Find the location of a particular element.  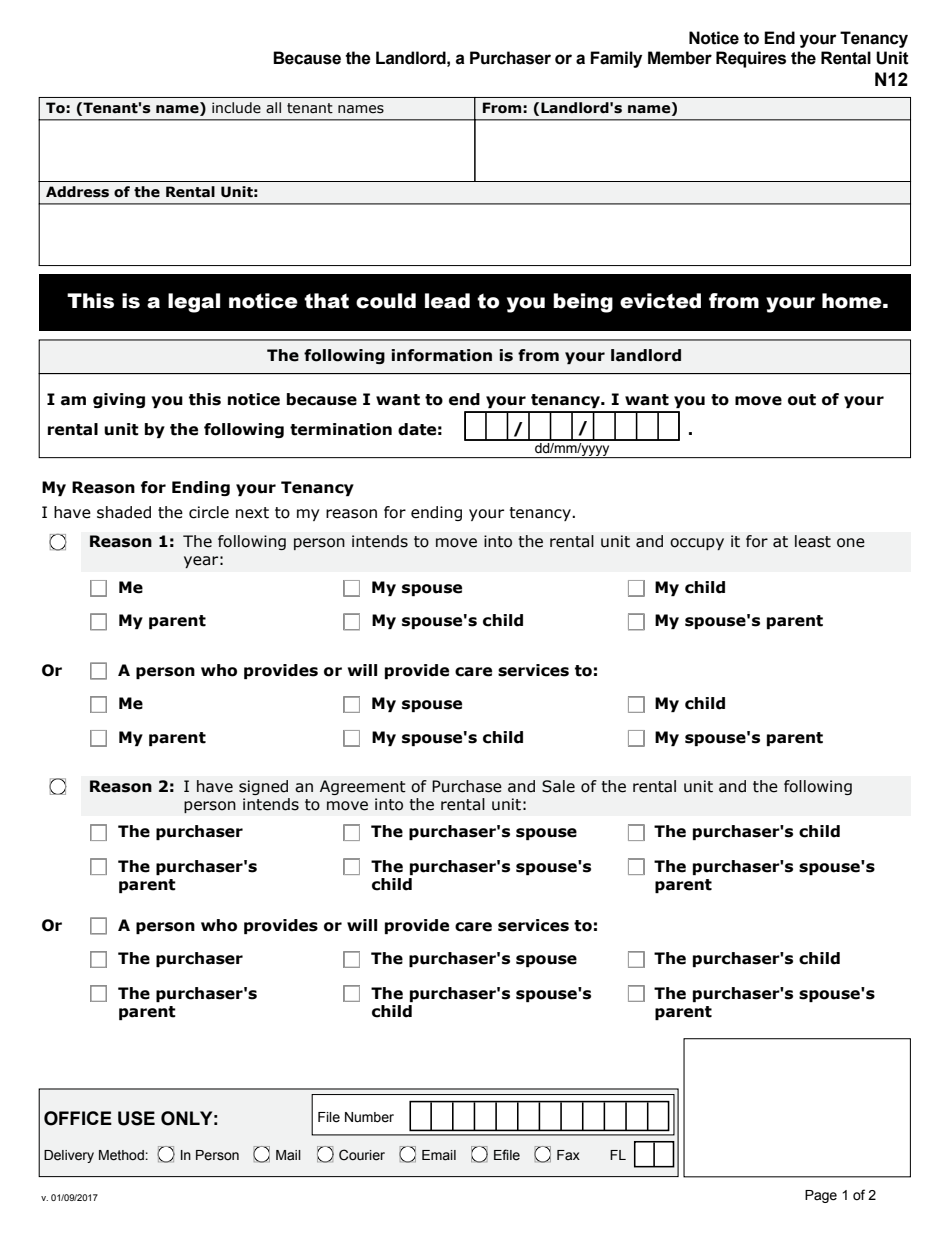

Agreement is located at coordinates (363, 787).
